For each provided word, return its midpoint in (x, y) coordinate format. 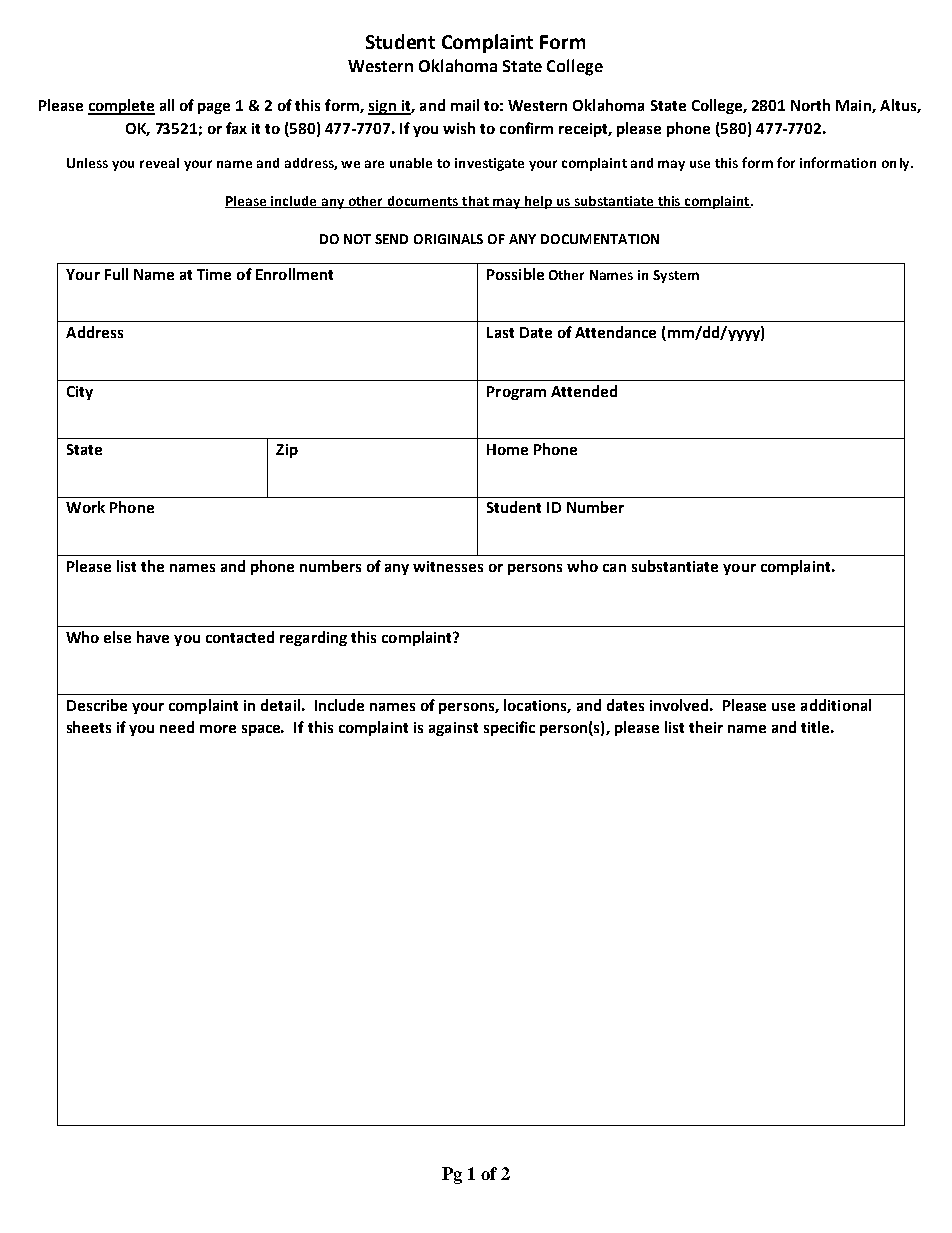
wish (459, 128)
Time (214, 274)
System (676, 276)
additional (836, 705)
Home (507, 449)
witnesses (448, 566)
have (153, 637)
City (80, 393)
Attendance (615, 332)
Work (85, 507)
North (810, 105)
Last (500, 332)
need (177, 727)
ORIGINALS (448, 239)
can (614, 568)
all (167, 105)
